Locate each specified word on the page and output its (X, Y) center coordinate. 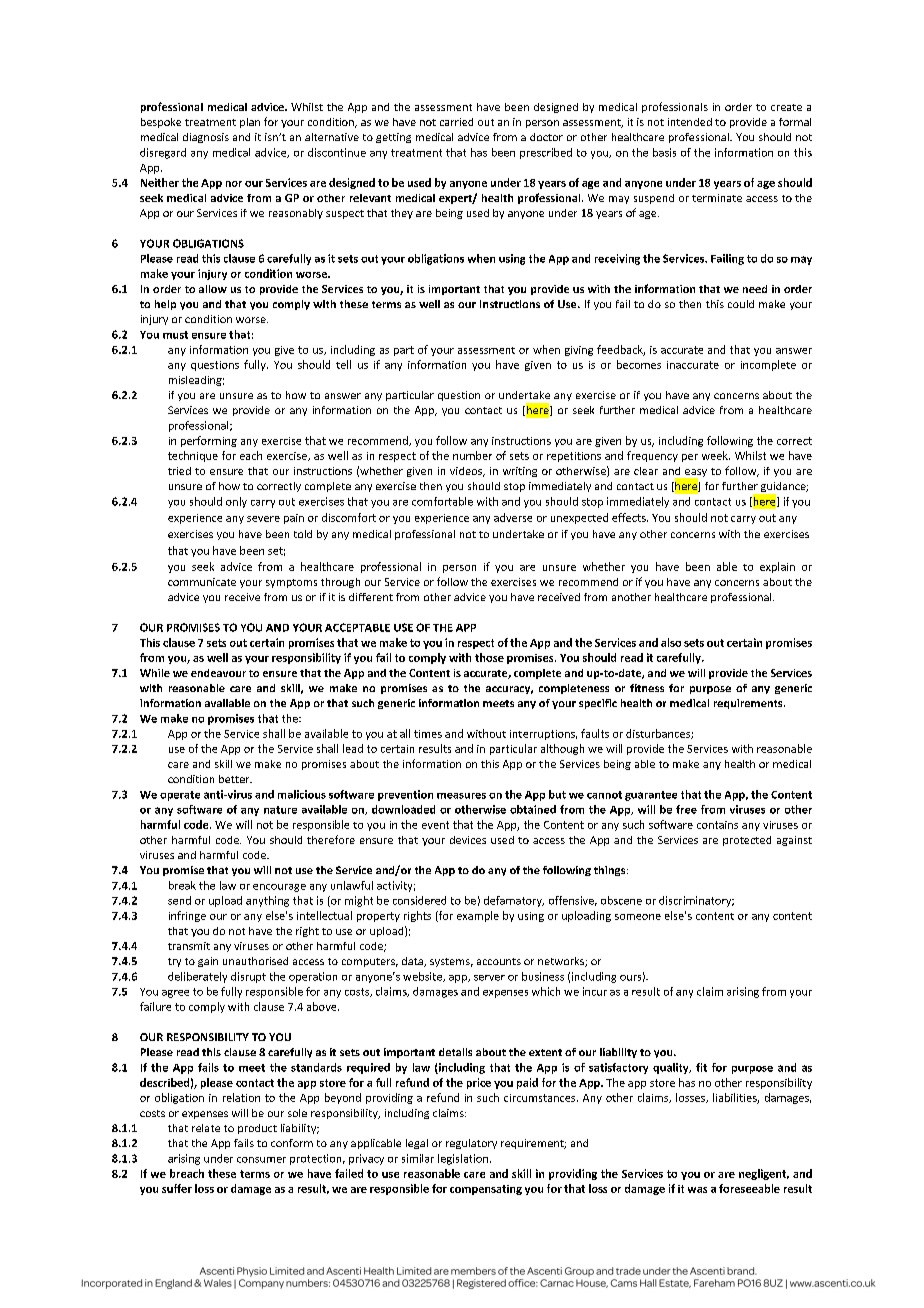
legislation (463, 1159)
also (671, 642)
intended (690, 122)
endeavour (218, 673)
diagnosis (206, 138)
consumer (261, 1160)
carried (456, 122)
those (489, 657)
